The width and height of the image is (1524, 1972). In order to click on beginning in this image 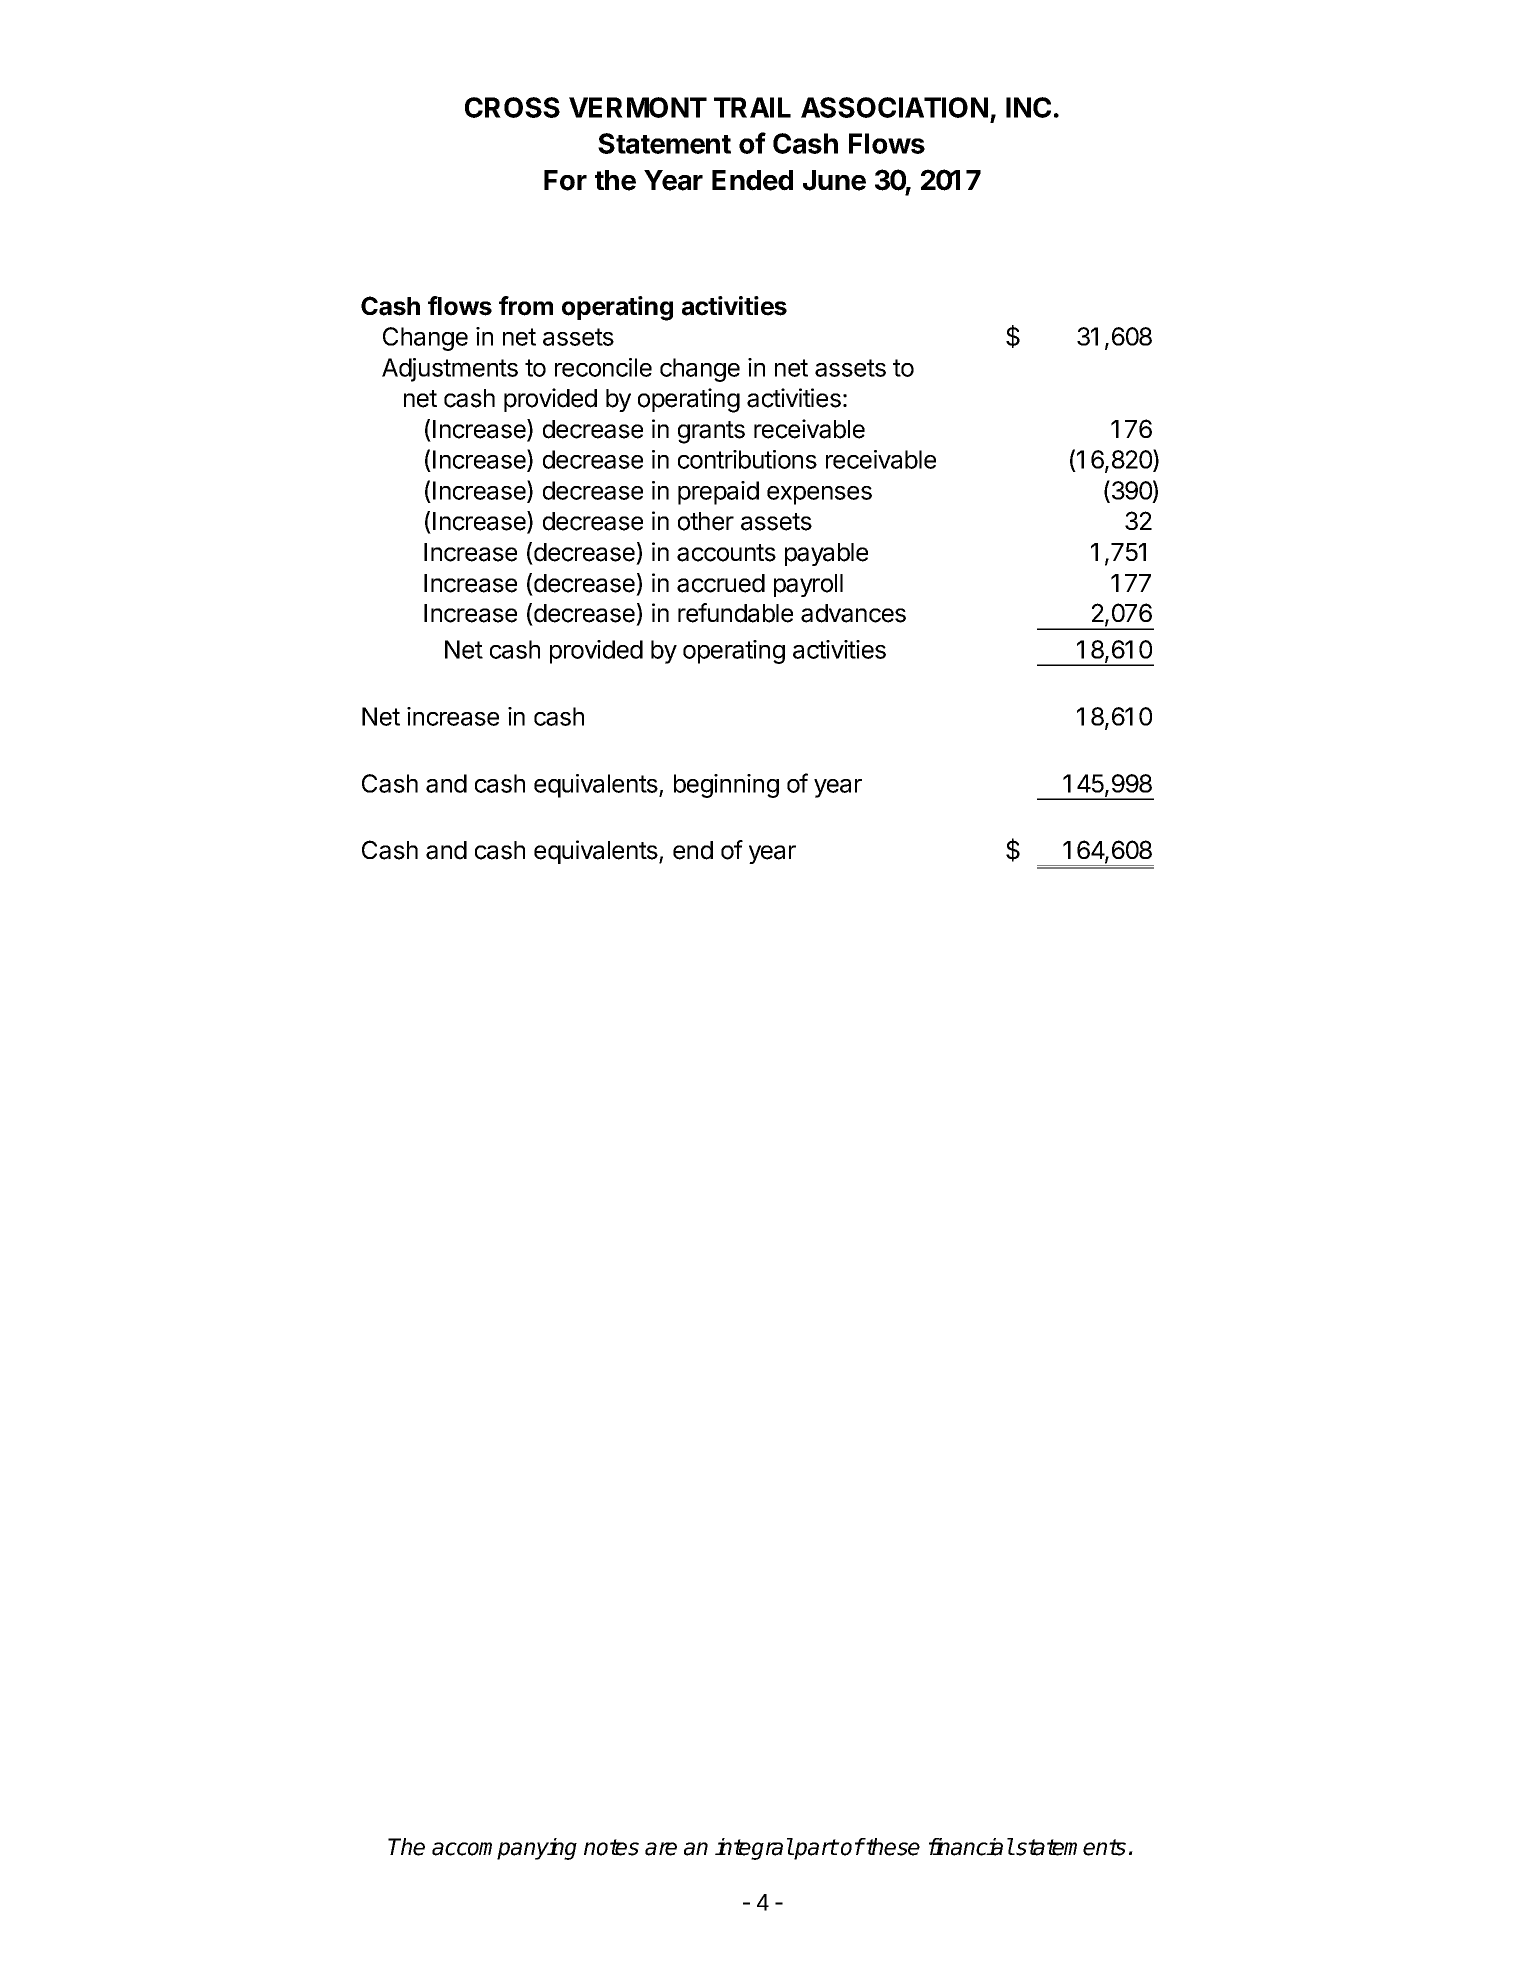, I will do `click(726, 786)`.
